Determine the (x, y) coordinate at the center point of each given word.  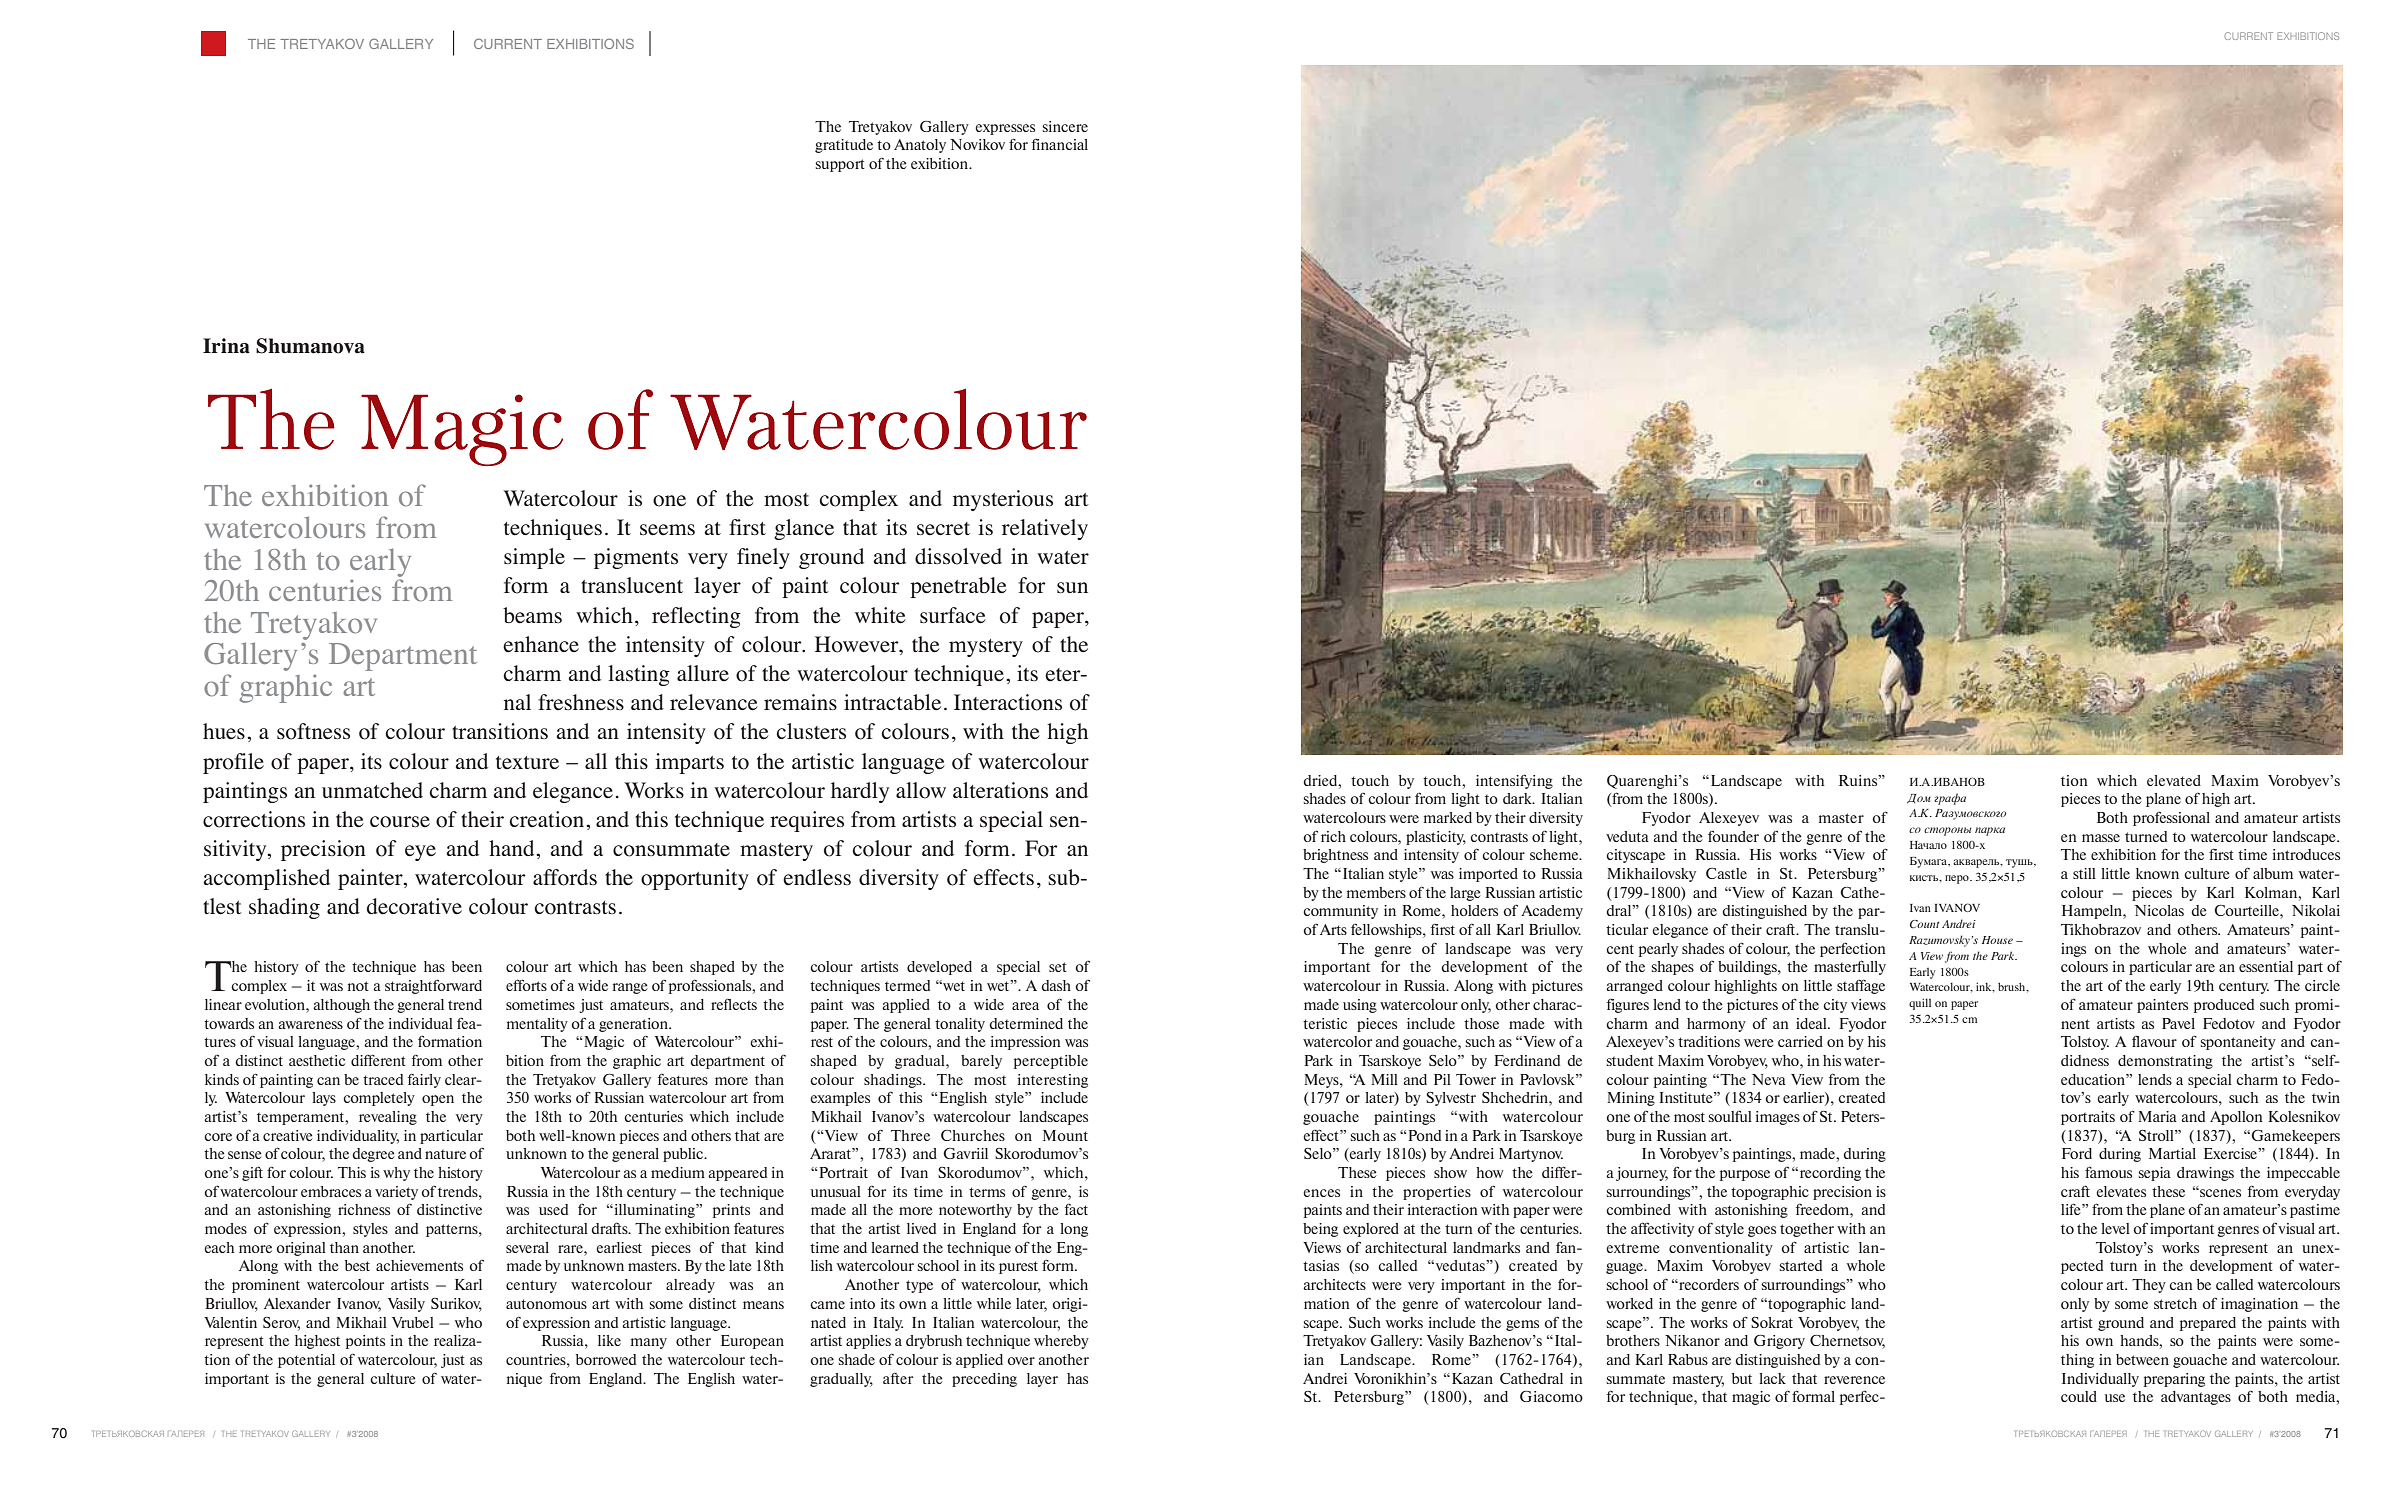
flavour (2154, 1041)
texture (527, 763)
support (840, 165)
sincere (1065, 126)
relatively (1045, 529)
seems (667, 530)
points (365, 1342)
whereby (1061, 1342)
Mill (1384, 1079)
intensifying (1514, 781)
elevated (2174, 780)
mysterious (1003, 500)
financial (1060, 144)
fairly (424, 1080)
